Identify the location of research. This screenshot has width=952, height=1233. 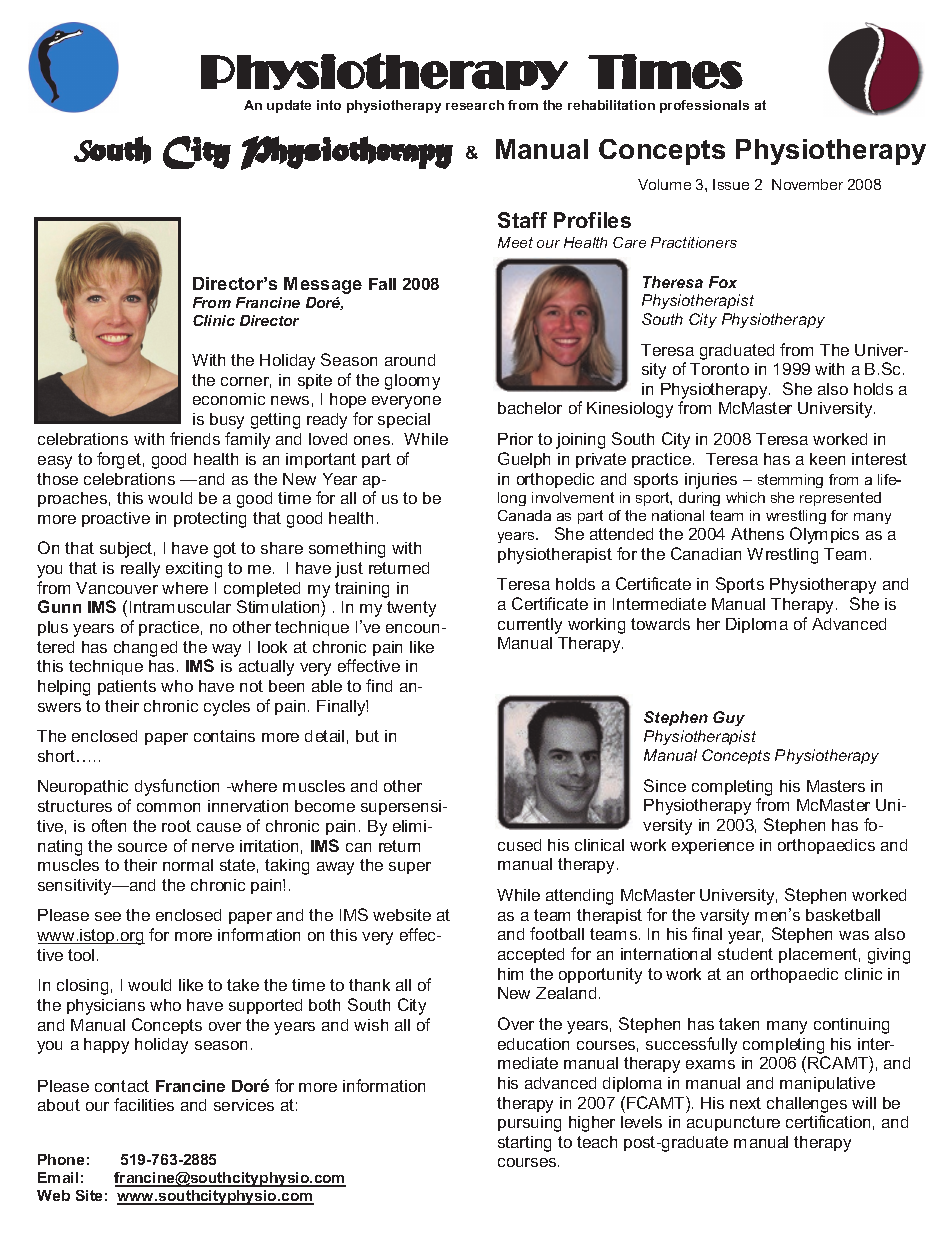
(475, 105).
